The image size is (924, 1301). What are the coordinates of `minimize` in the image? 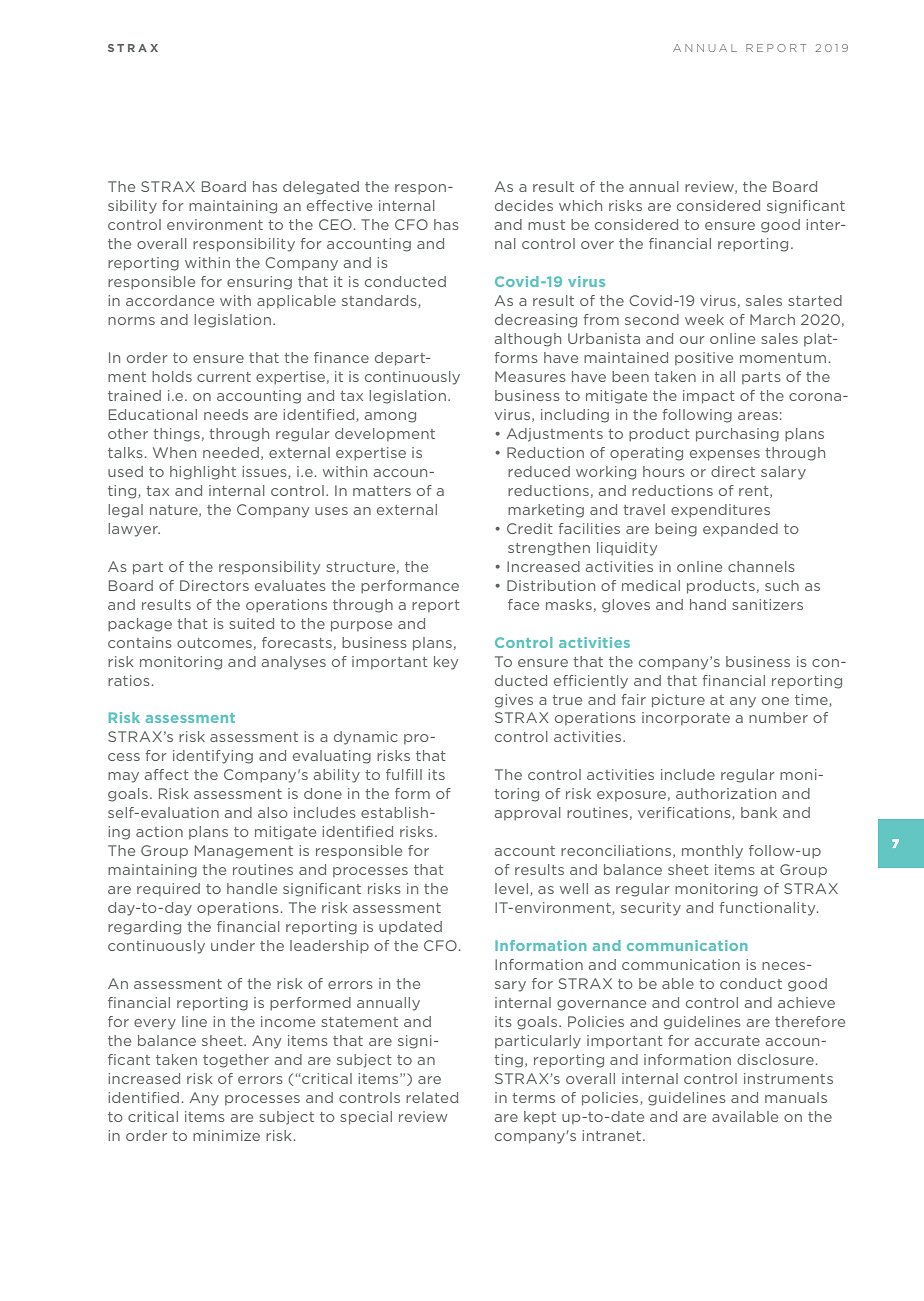 It's located at (226, 1135).
